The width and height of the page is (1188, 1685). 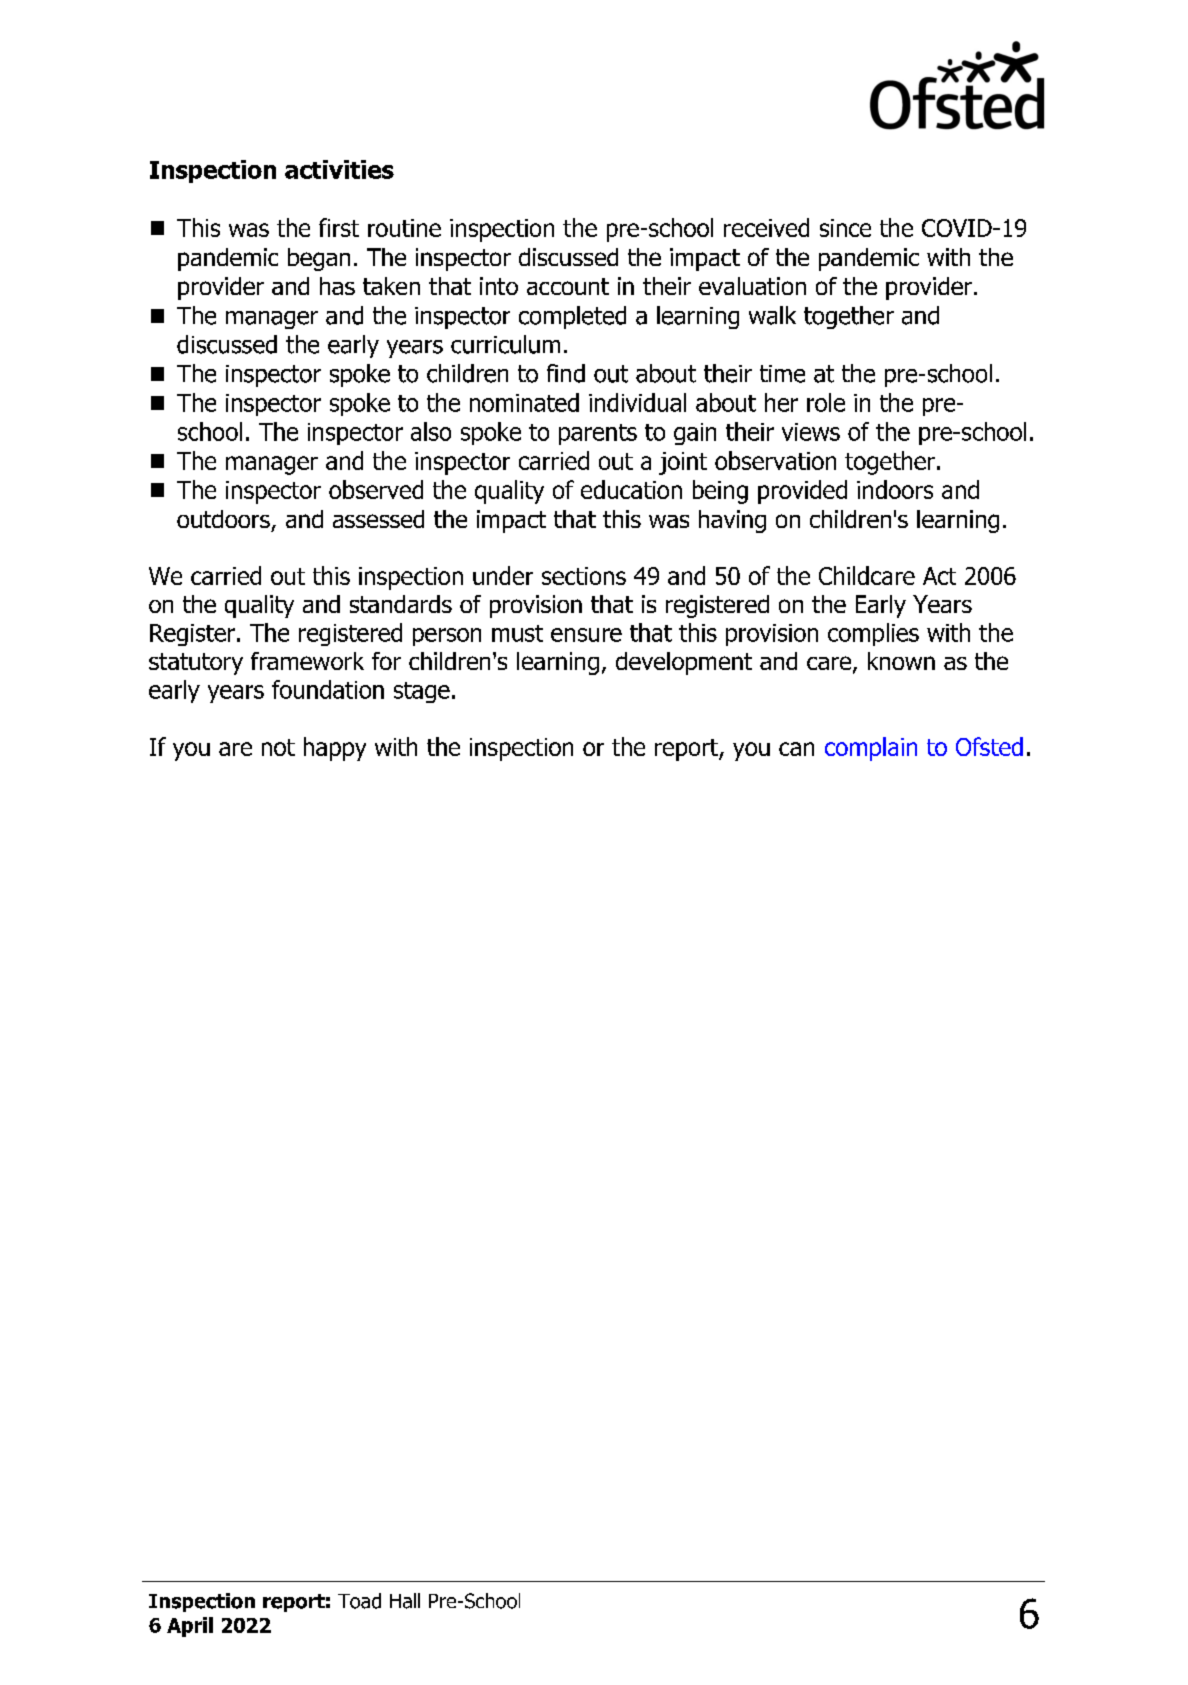 I want to click on can, so click(x=796, y=749).
